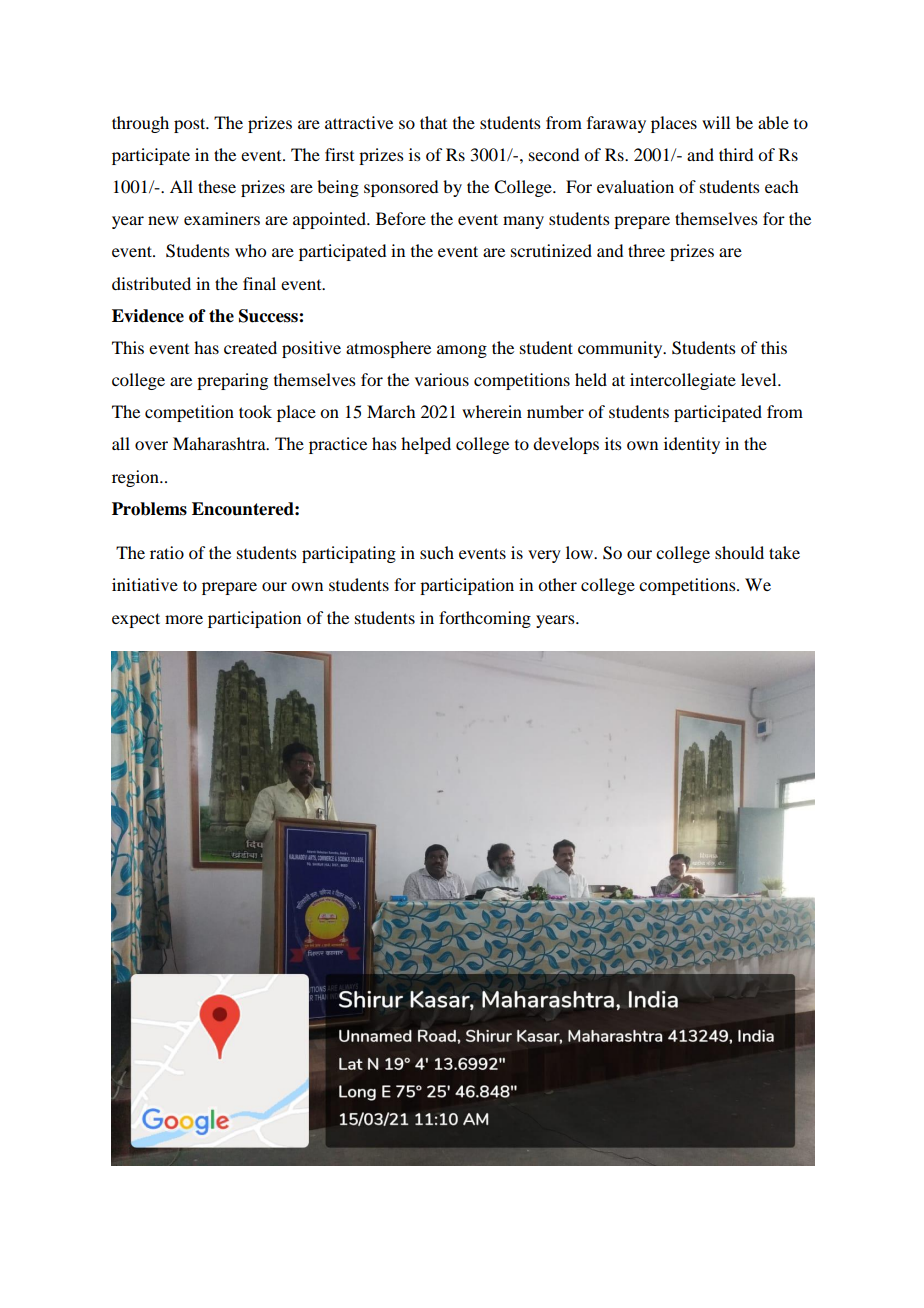 This screenshot has width=924, height=1308. Describe the element at coordinates (191, 125) in the screenshot. I see `post` at that location.
